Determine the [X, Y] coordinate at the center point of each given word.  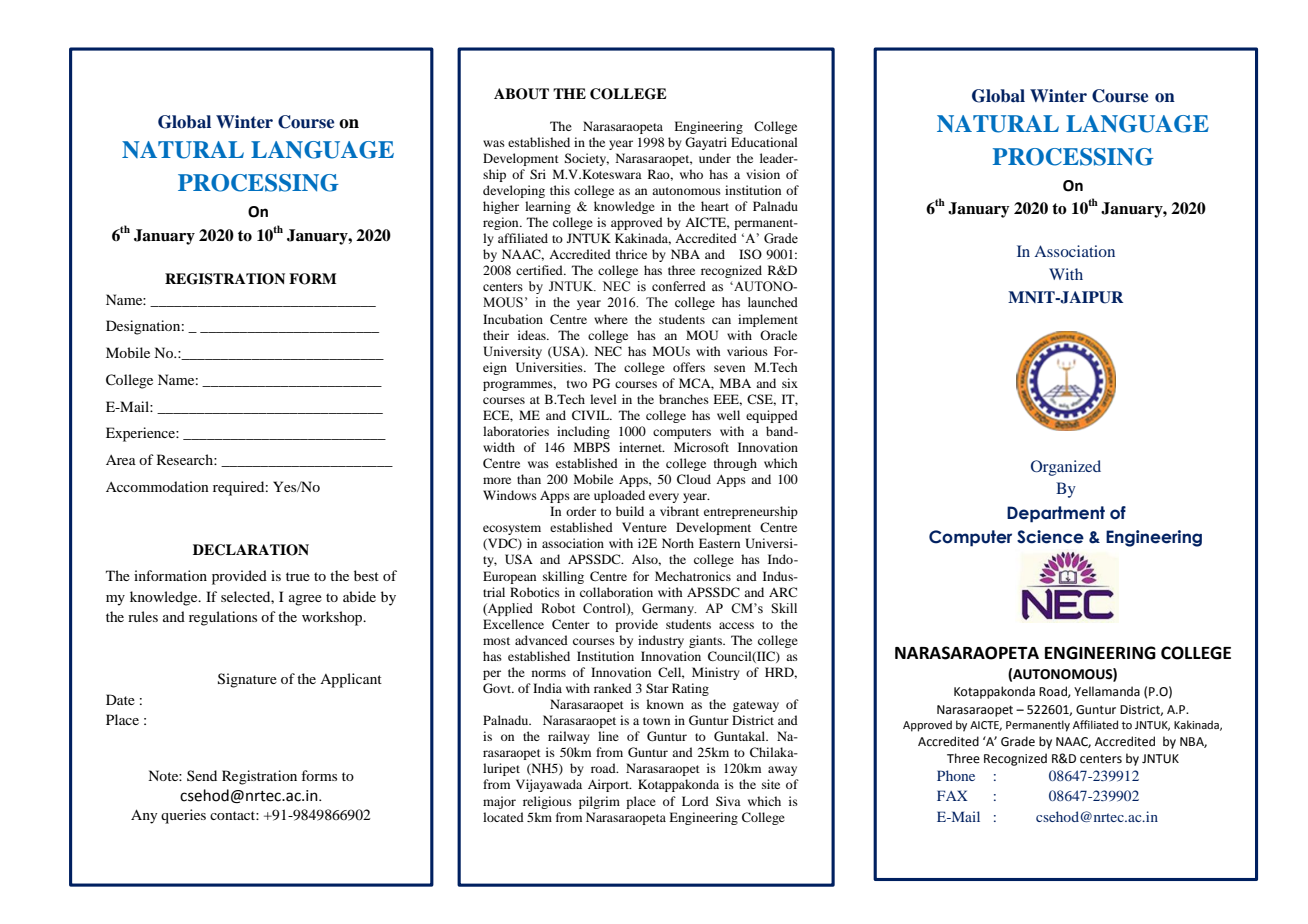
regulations [223, 618]
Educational [764, 142]
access [736, 625]
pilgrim [599, 802]
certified [540, 270]
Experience [141, 434]
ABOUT [521, 94]
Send [202, 775]
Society [586, 159]
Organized [1066, 468]
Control [605, 609]
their [496, 335]
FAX [952, 795]
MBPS [592, 447]
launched [773, 302]
